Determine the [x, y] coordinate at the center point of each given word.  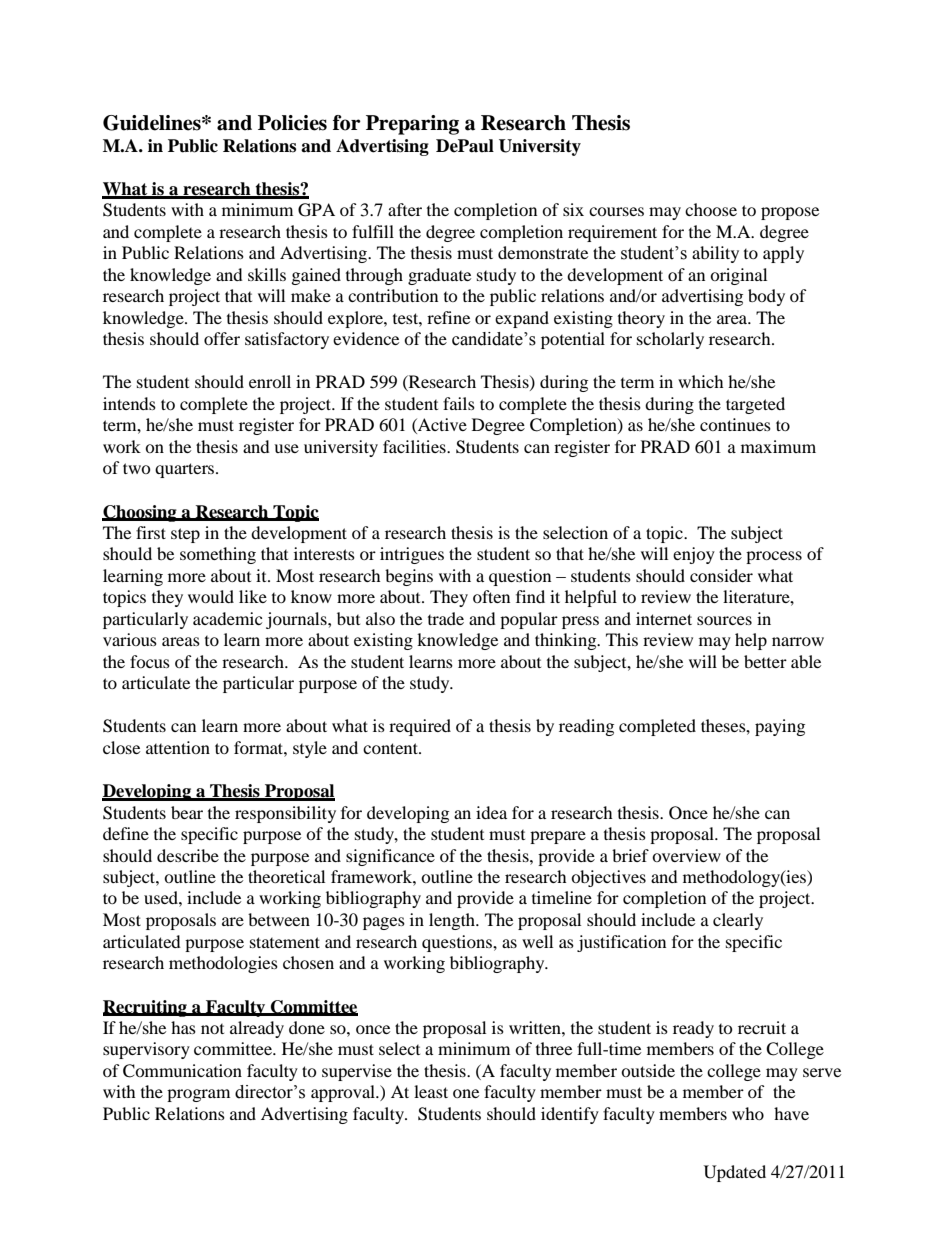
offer [222, 338]
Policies [292, 123]
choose [711, 209]
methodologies [223, 964]
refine [448, 317]
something [218, 555]
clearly [738, 921]
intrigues [412, 555]
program [198, 1095]
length [453, 921]
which [701, 381]
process [774, 557]
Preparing [412, 125]
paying [780, 727]
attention [178, 747]
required [420, 727]
